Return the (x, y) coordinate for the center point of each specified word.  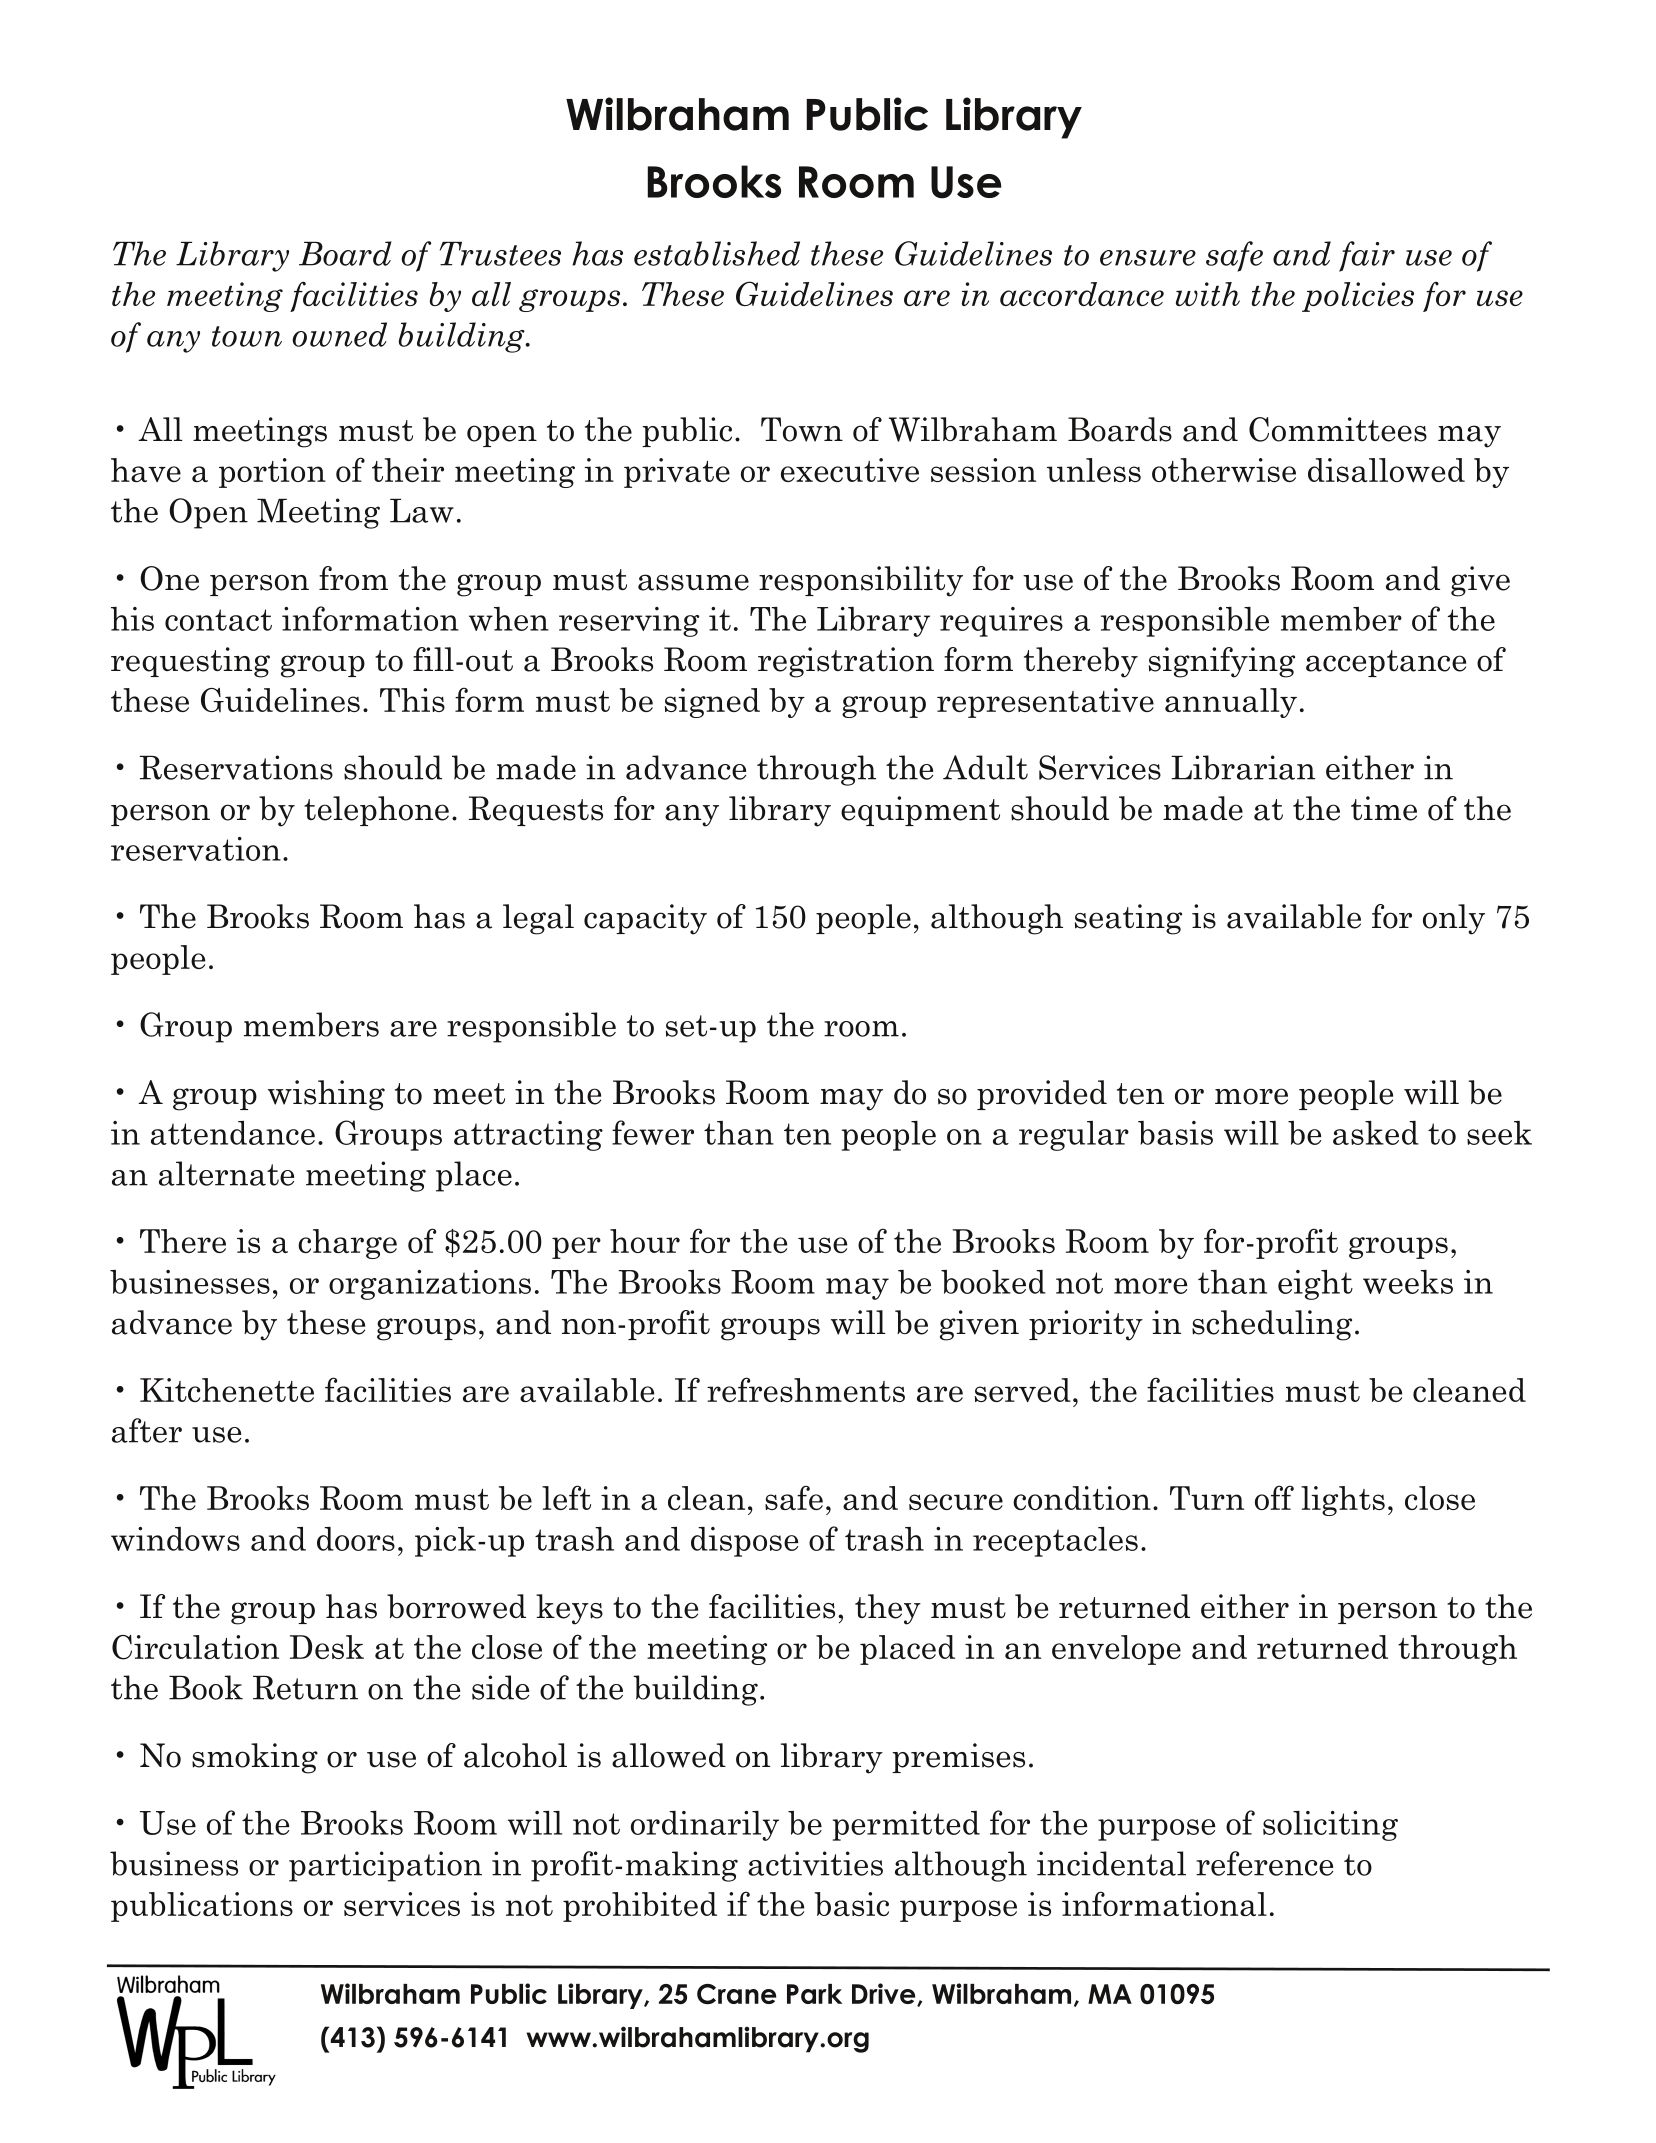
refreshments (806, 1389)
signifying (1222, 662)
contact (218, 620)
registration (846, 662)
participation (385, 1866)
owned (339, 334)
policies (1358, 297)
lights (1343, 1501)
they (888, 1609)
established (717, 253)
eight (1315, 1285)
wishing (326, 1095)
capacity (645, 919)
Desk (327, 1647)
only (1454, 919)
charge (347, 1244)
